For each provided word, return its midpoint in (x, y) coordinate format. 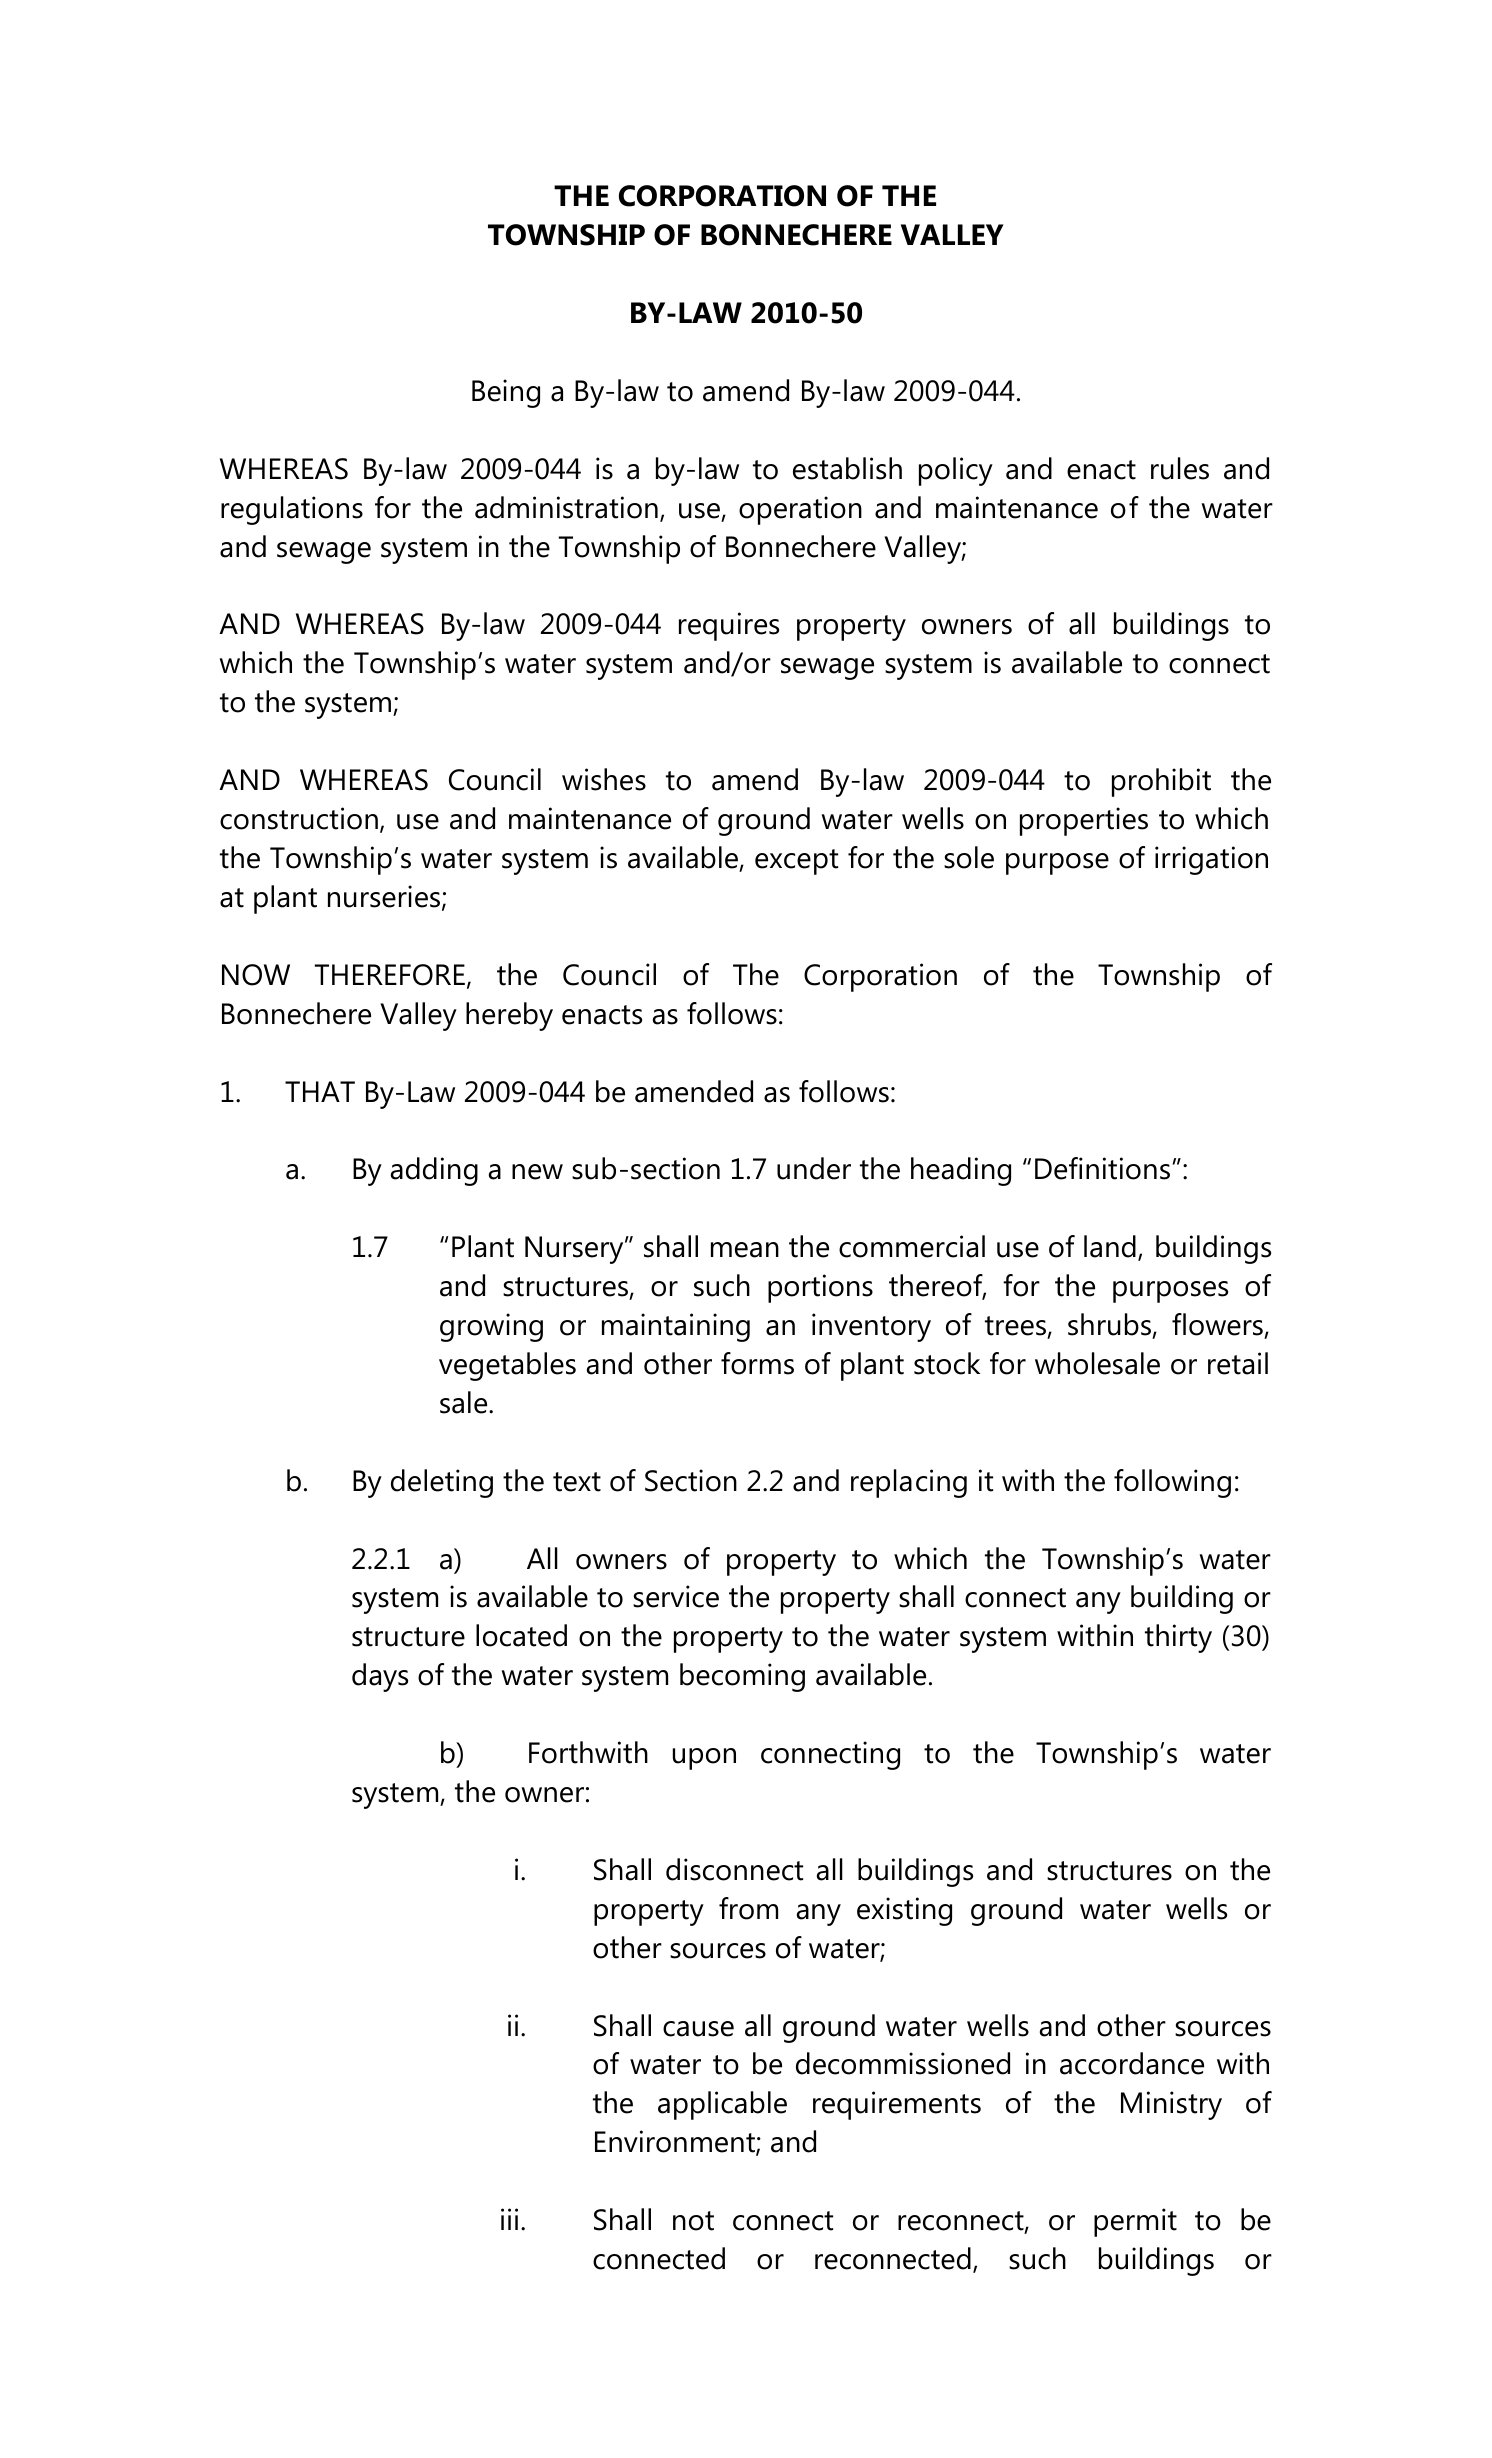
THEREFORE (390, 975)
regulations (292, 510)
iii (509, 2219)
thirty (1178, 1638)
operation (800, 510)
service (676, 1596)
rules (1180, 468)
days (380, 1677)
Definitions (1102, 1168)
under (814, 1168)
